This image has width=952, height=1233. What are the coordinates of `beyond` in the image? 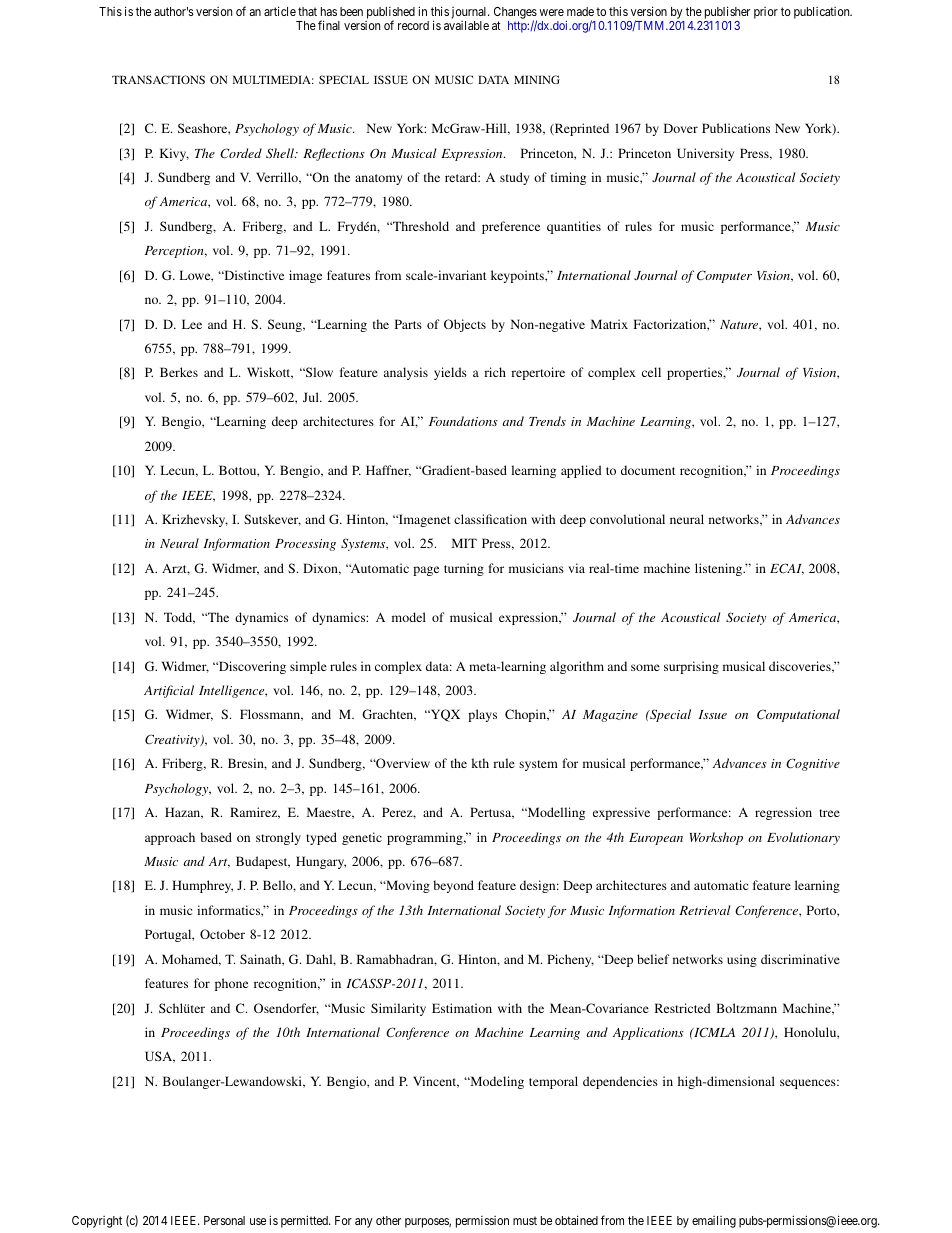 It's located at (453, 886).
